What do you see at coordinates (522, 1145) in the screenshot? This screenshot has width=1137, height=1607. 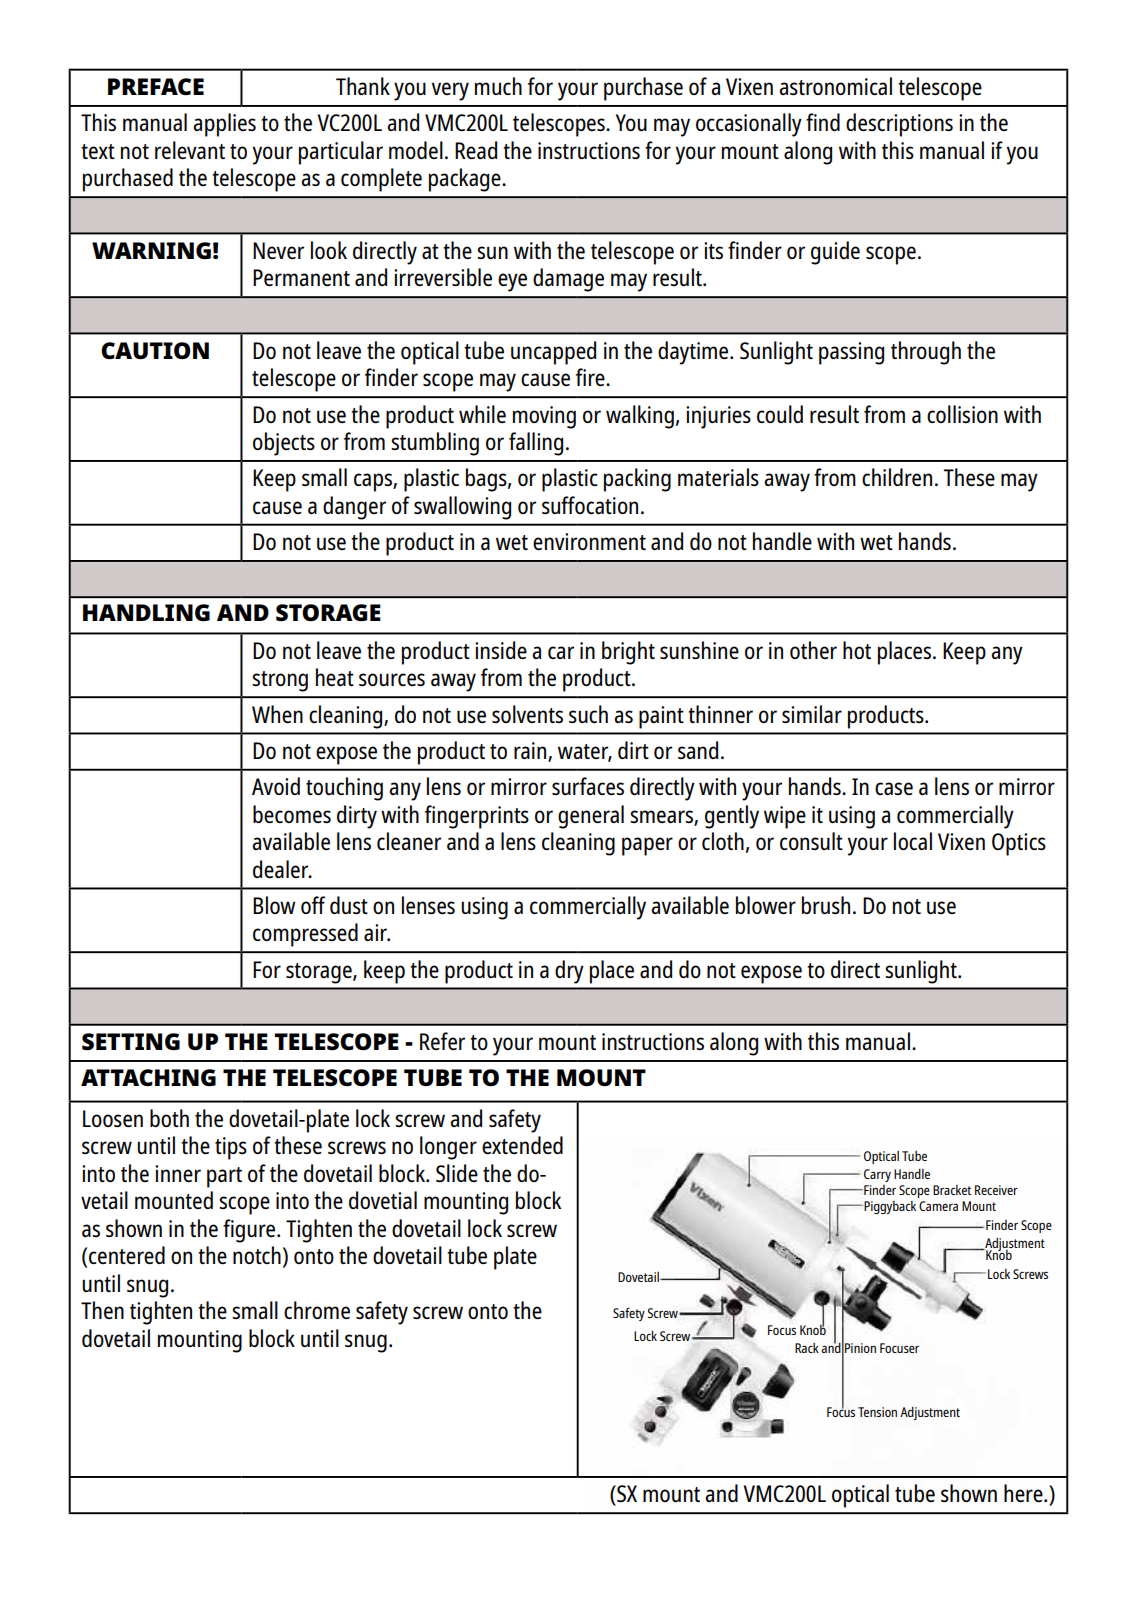 I see `extended` at bounding box center [522, 1145].
